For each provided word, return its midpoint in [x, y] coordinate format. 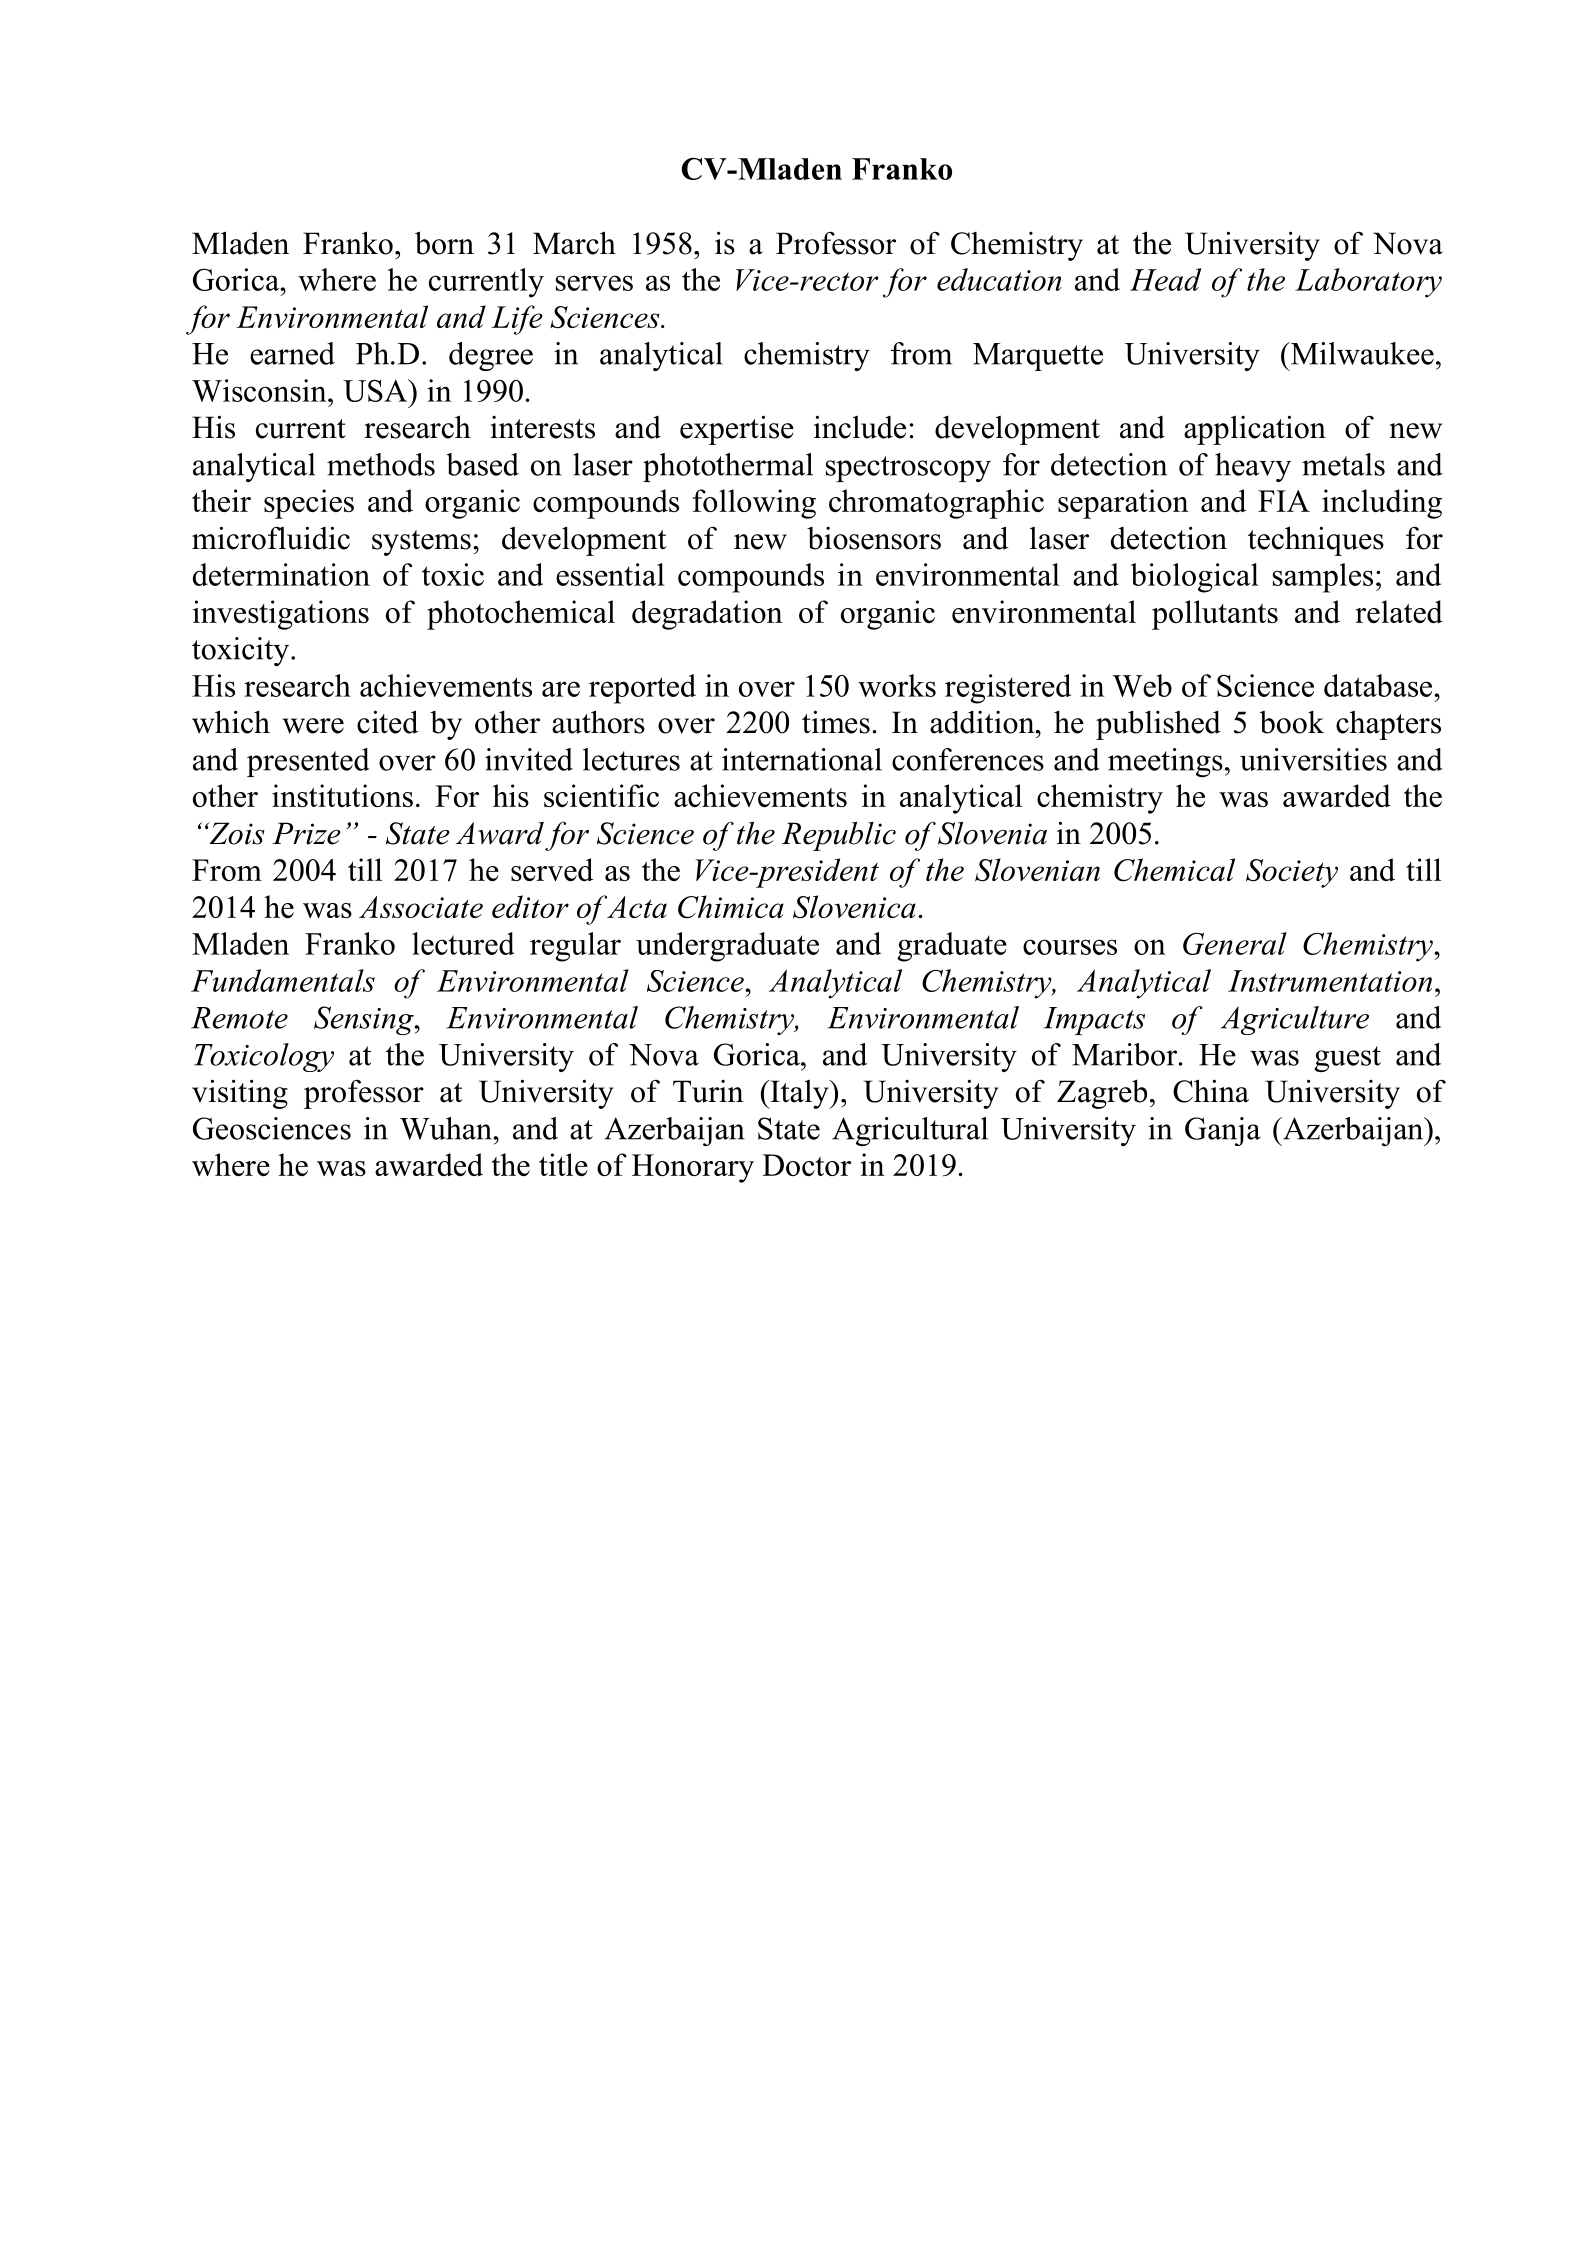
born [444, 243]
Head [1165, 279]
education [999, 279]
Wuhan [446, 1128]
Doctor [806, 1165]
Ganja [1223, 1131]
